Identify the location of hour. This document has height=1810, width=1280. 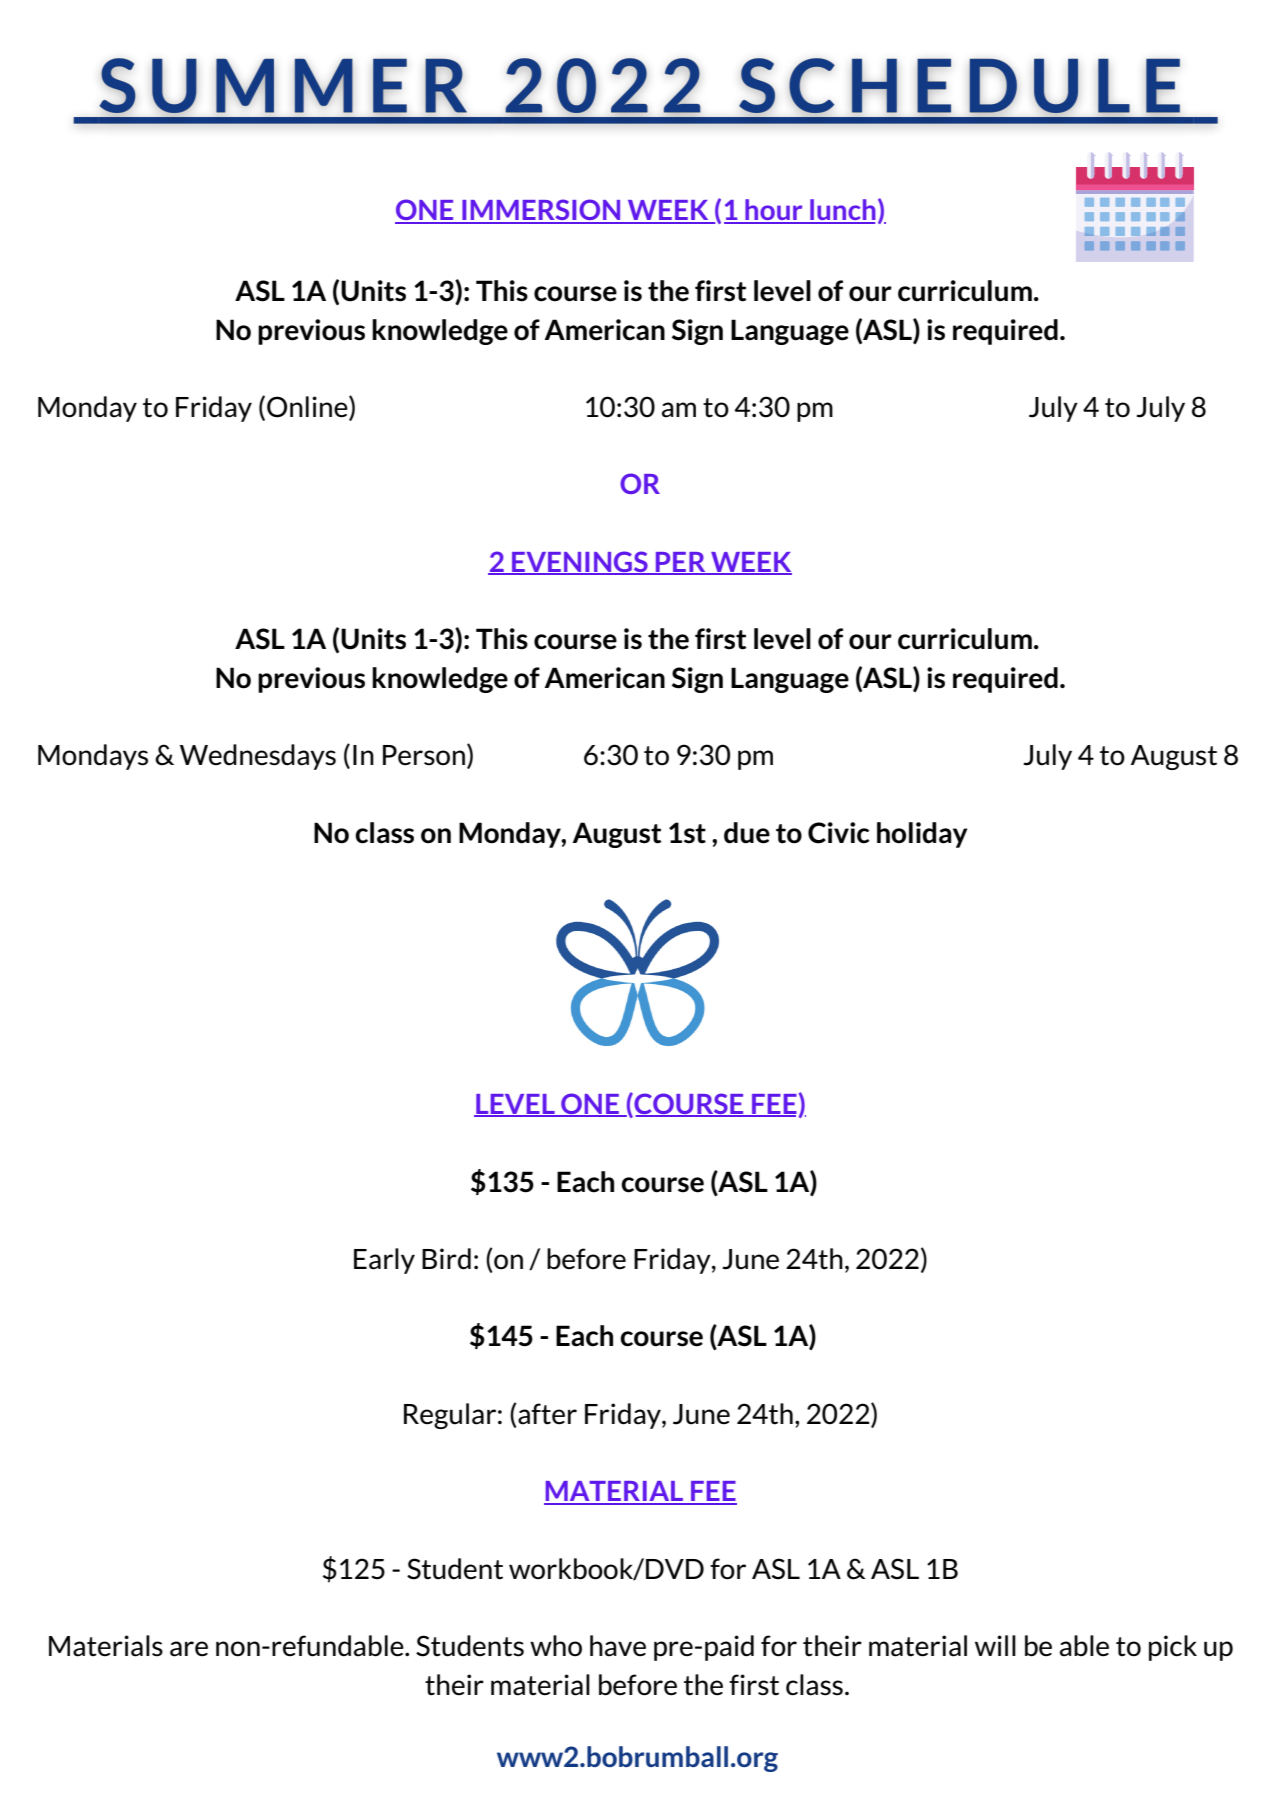
(774, 211).
